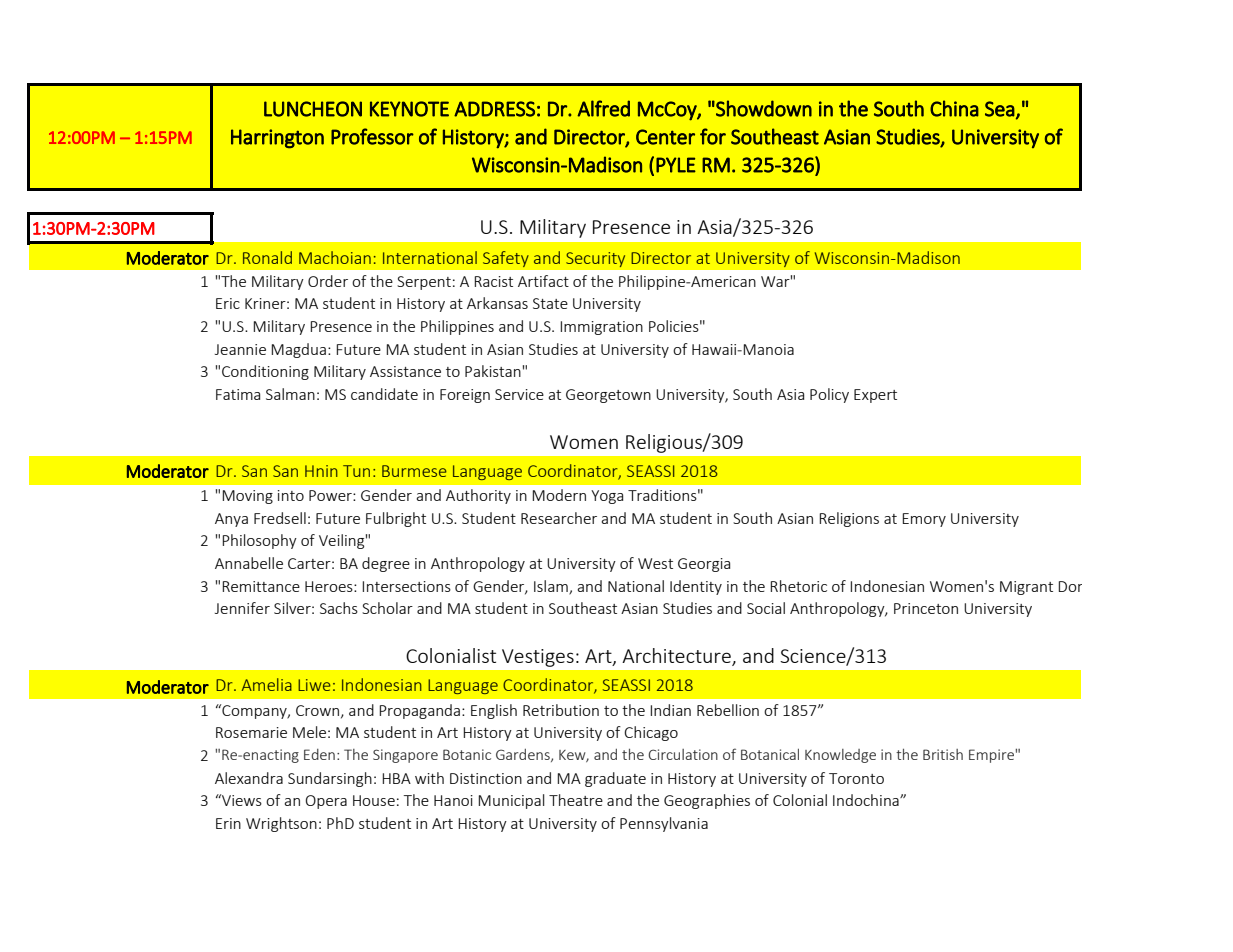 This screenshot has height=952, width=1233. Describe the element at coordinates (607, 497) in the screenshot. I see `Yoga` at that location.
